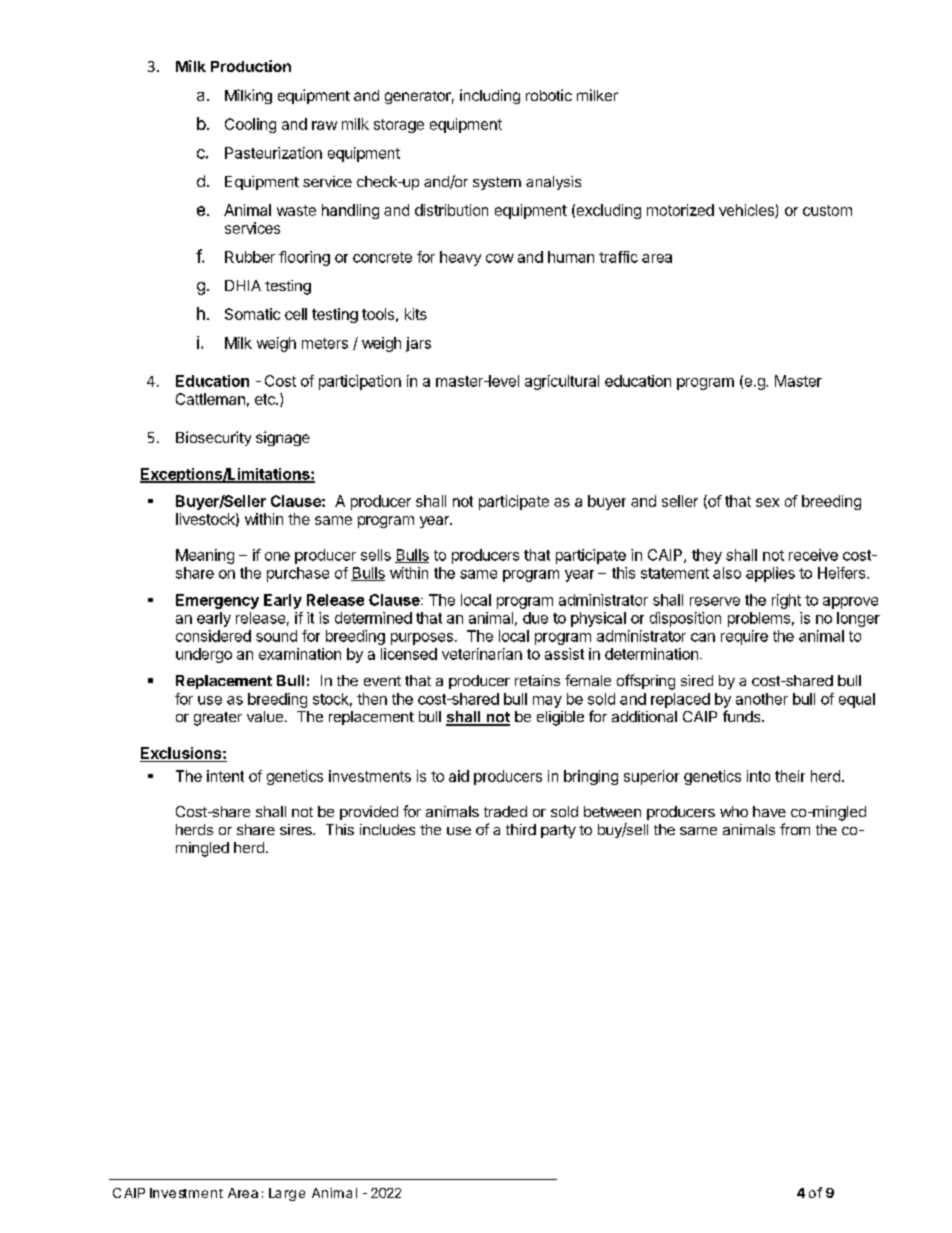 This screenshot has width=952, height=1233. Describe the element at coordinates (786, 601) in the screenshot. I see `right` at that location.
